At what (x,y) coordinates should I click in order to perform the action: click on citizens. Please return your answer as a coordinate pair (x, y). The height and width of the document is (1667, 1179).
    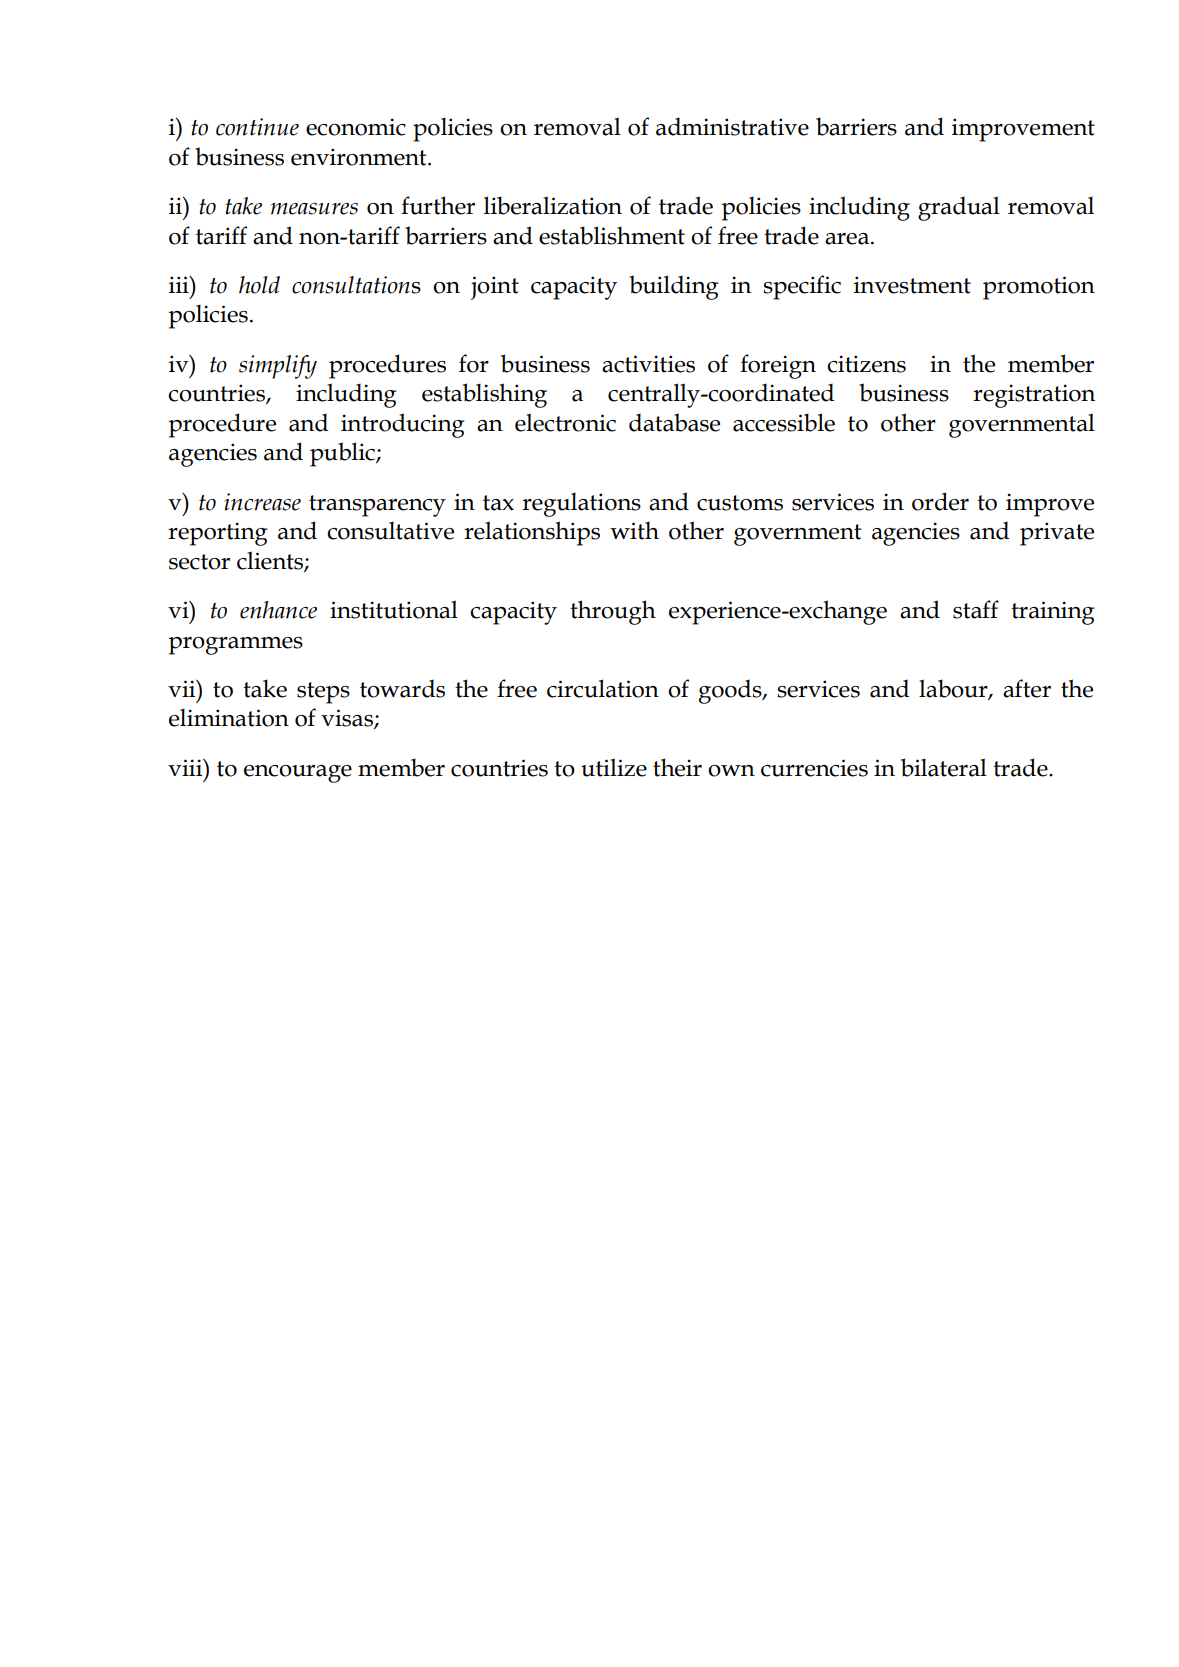
    Looking at the image, I should click on (866, 364).
